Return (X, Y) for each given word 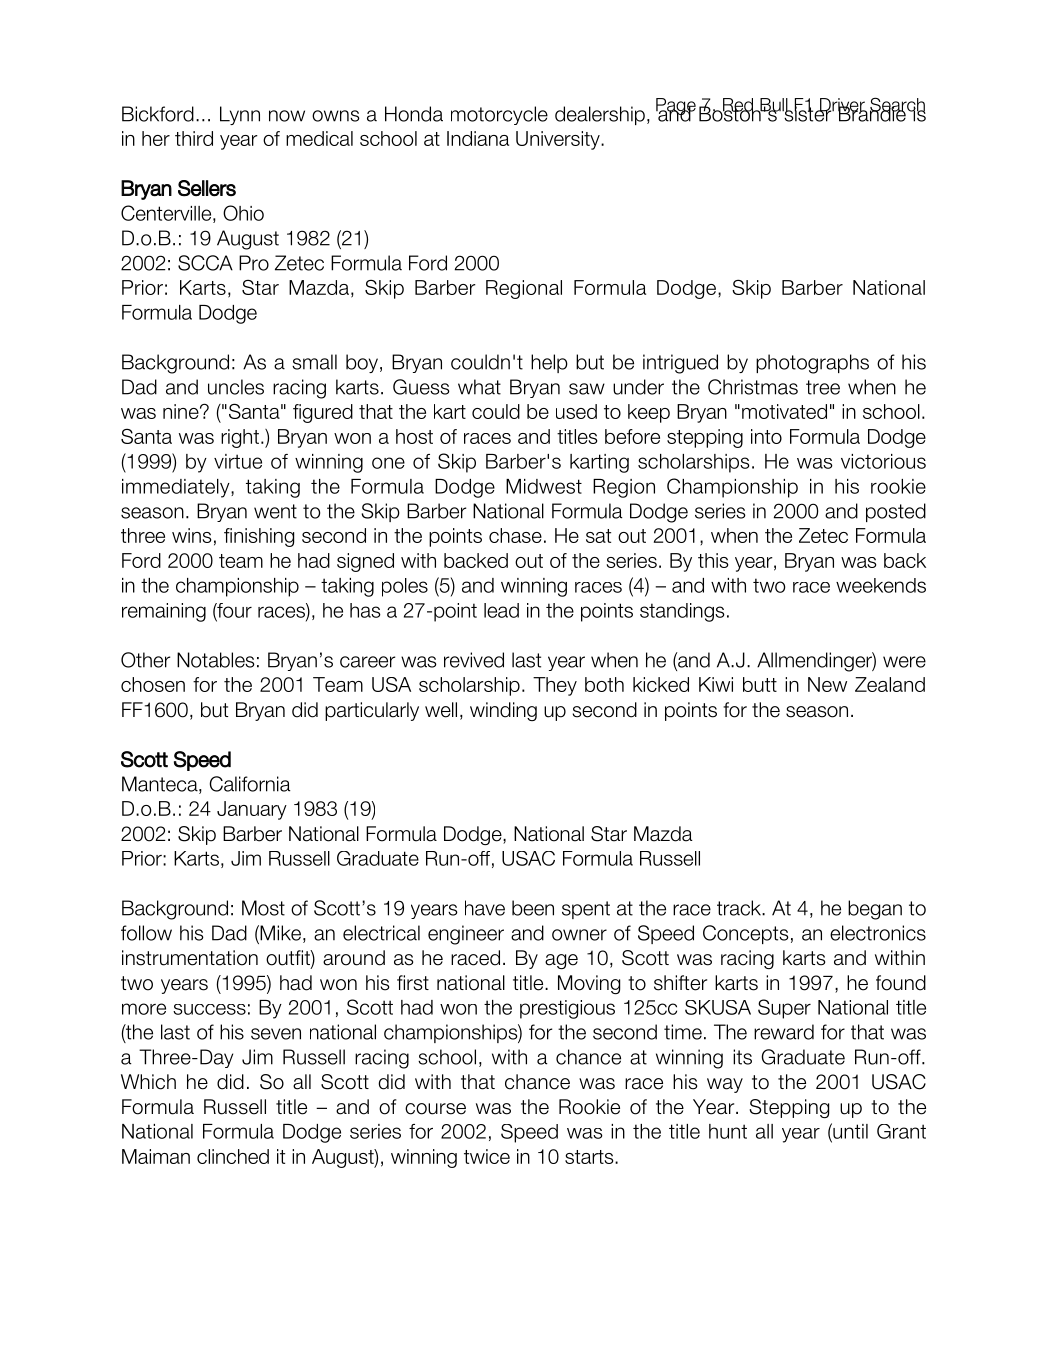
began (875, 910)
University (559, 140)
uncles (236, 387)
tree (823, 387)
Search (898, 105)
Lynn (240, 115)
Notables (216, 660)
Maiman (156, 1156)
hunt (728, 1131)
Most (263, 908)
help (549, 363)
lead (501, 610)
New (827, 684)
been (533, 908)
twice (487, 1156)
